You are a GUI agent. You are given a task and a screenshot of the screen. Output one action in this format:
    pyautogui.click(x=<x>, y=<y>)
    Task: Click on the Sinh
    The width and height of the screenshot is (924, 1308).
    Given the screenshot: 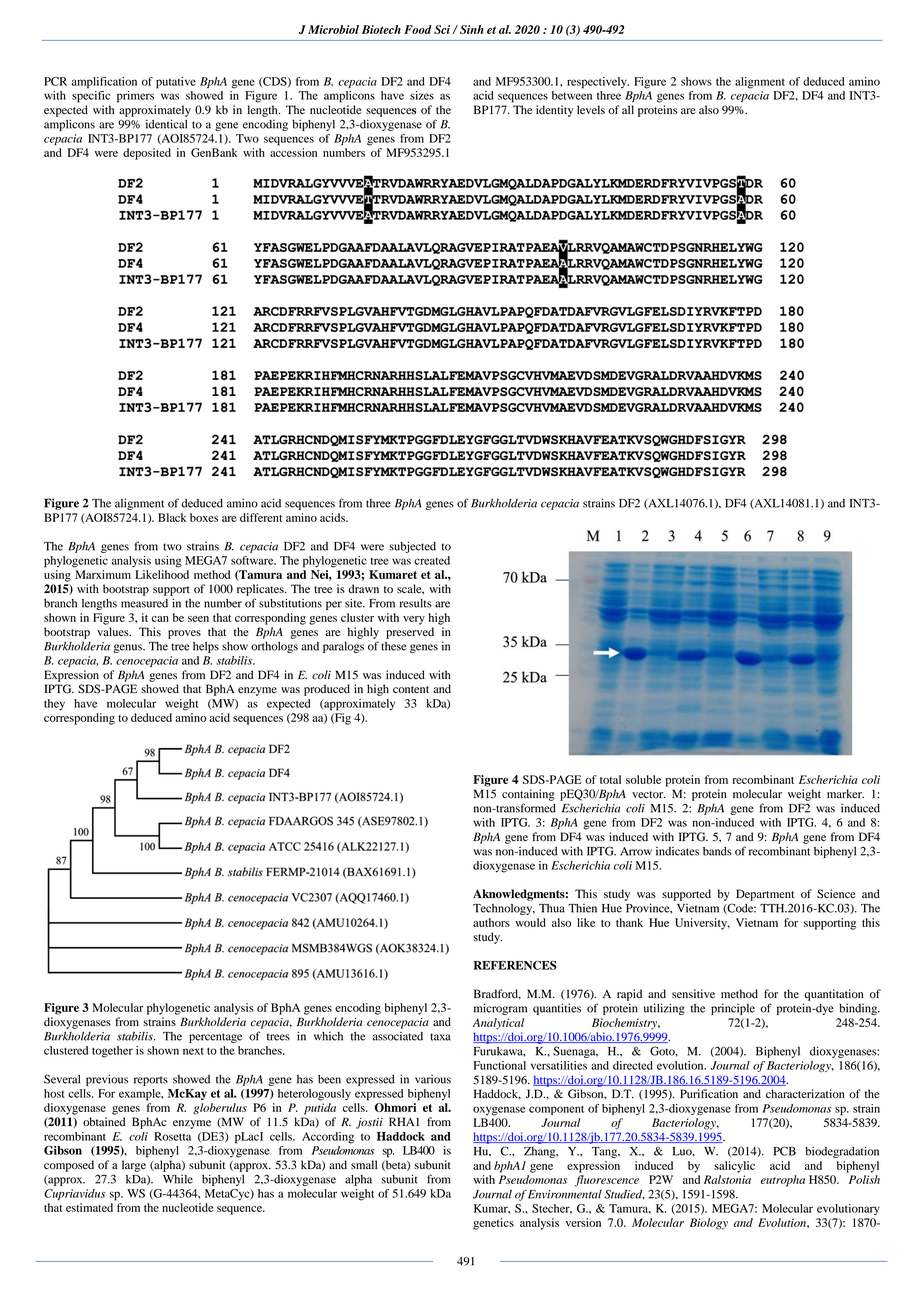 What is the action you would take?
    pyautogui.click(x=472, y=29)
